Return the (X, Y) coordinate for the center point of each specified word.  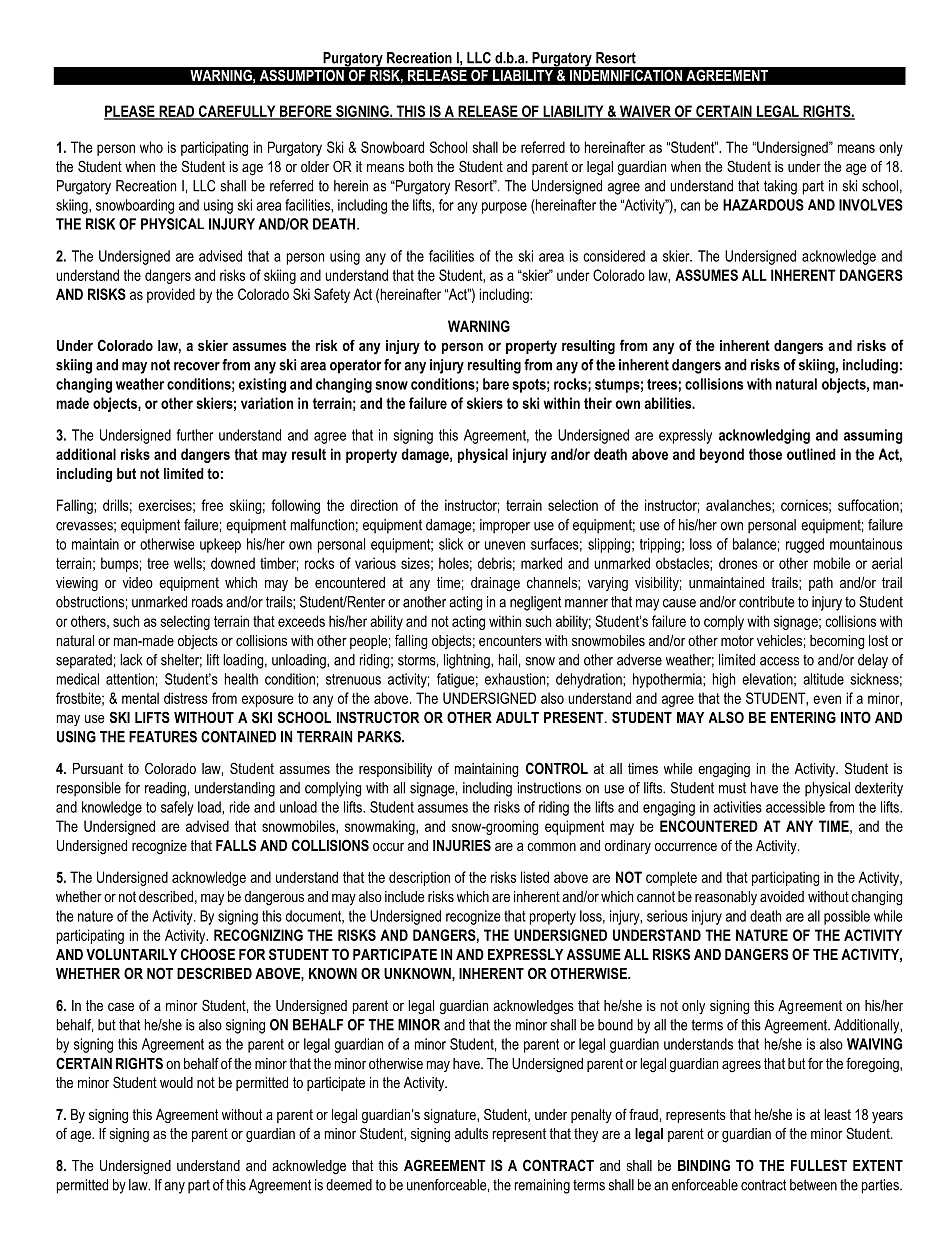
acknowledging (764, 436)
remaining (542, 1186)
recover (197, 366)
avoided (782, 896)
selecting (185, 622)
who (151, 147)
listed (535, 877)
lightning (468, 661)
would (176, 1082)
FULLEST (819, 1165)
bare (496, 384)
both (421, 166)
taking (780, 187)
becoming (837, 642)
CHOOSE (208, 954)
